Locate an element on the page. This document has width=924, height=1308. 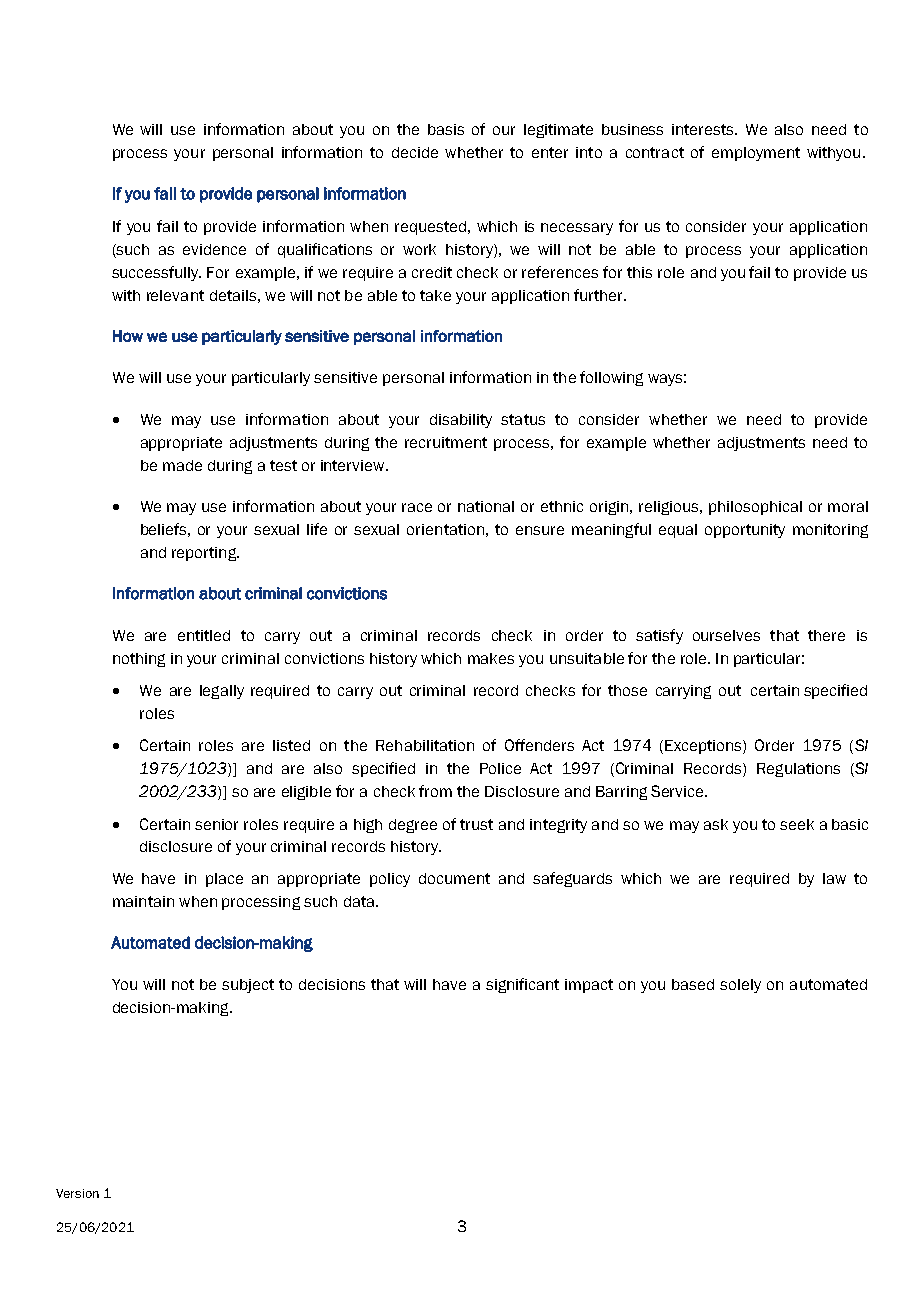
employment is located at coordinates (756, 154).
